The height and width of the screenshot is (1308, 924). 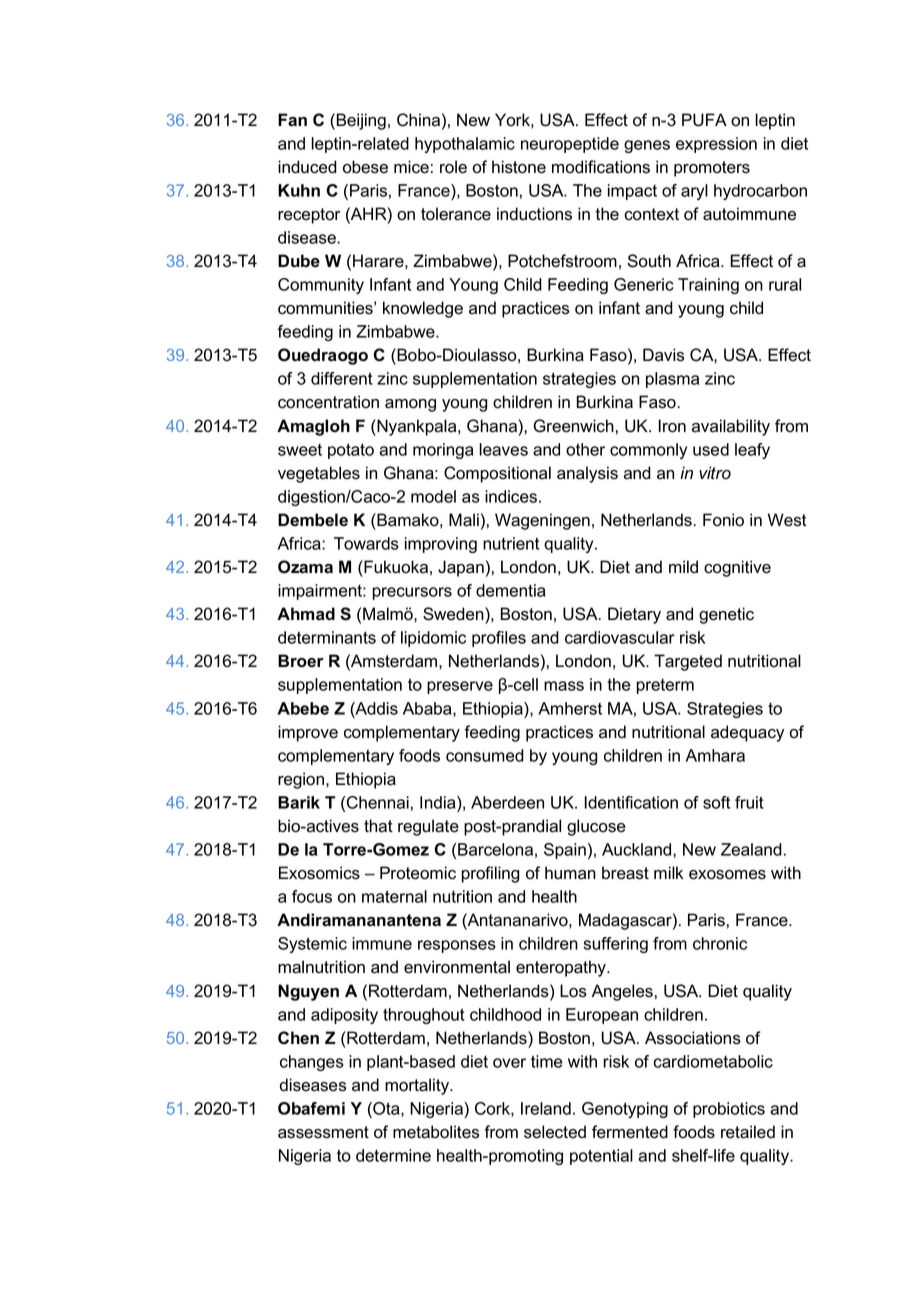 I want to click on that, so click(x=378, y=826).
